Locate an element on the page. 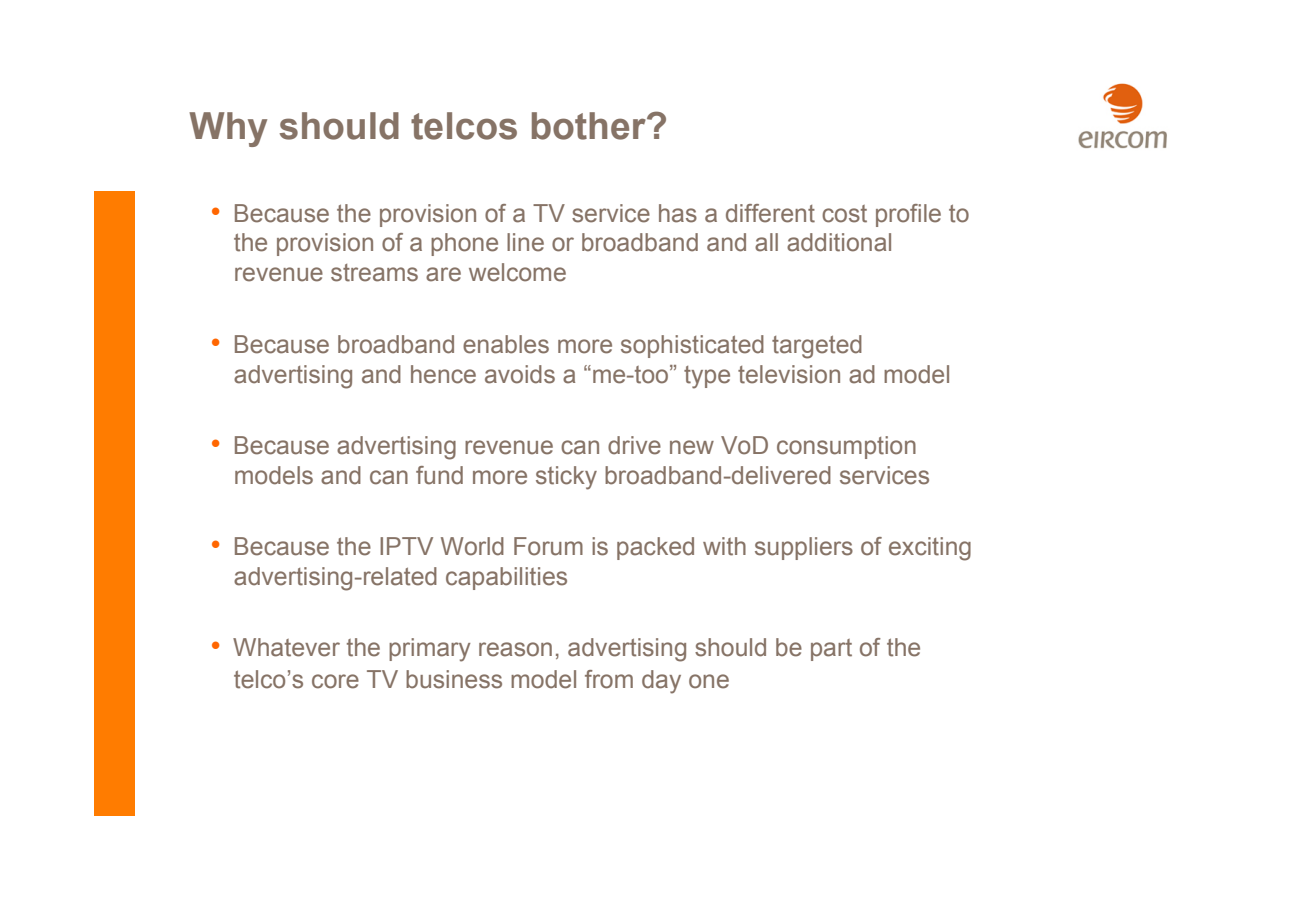  Why is located at coordinates (228, 129).
